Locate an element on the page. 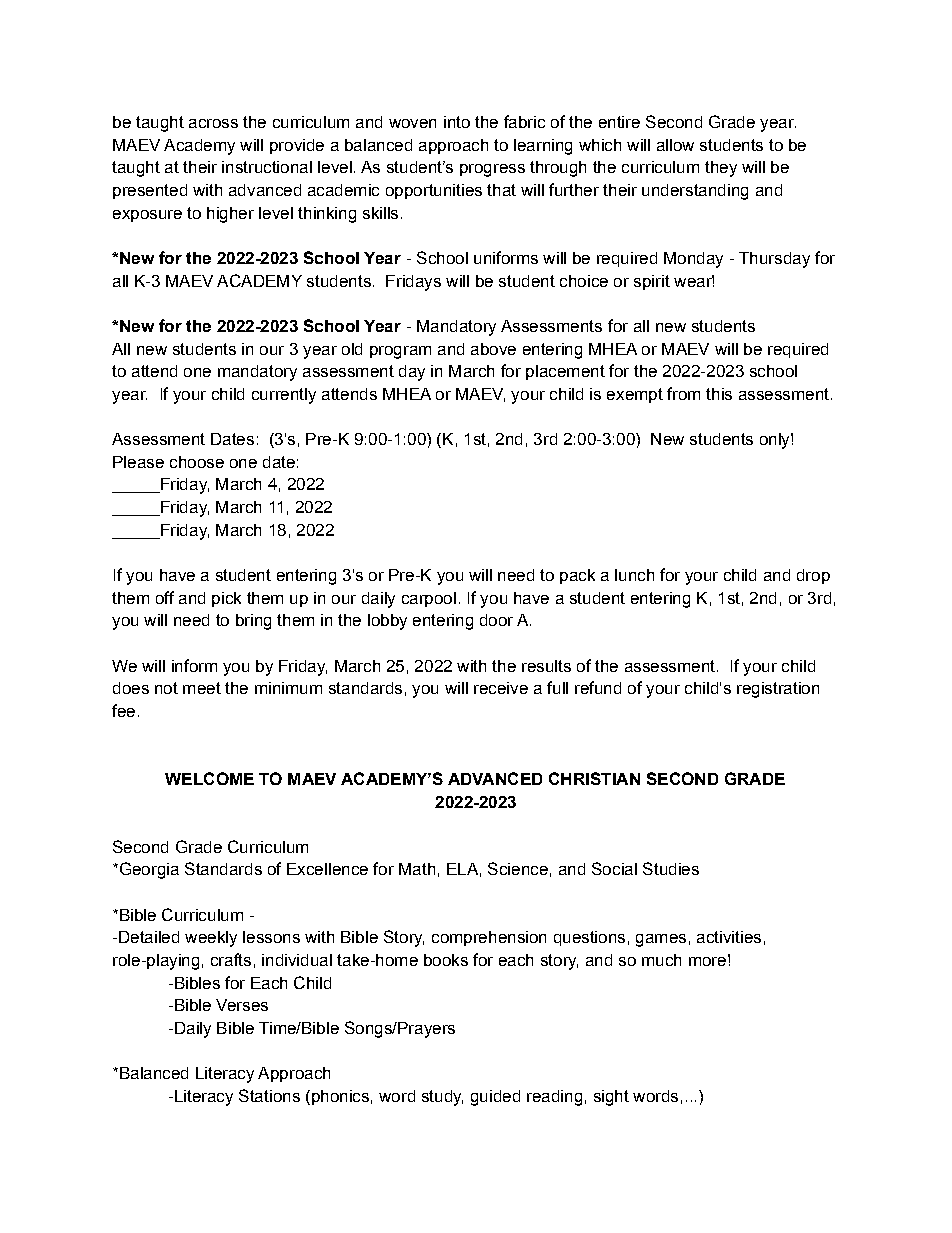 This page has height=1233, width=952. drop is located at coordinates (813, 576).
